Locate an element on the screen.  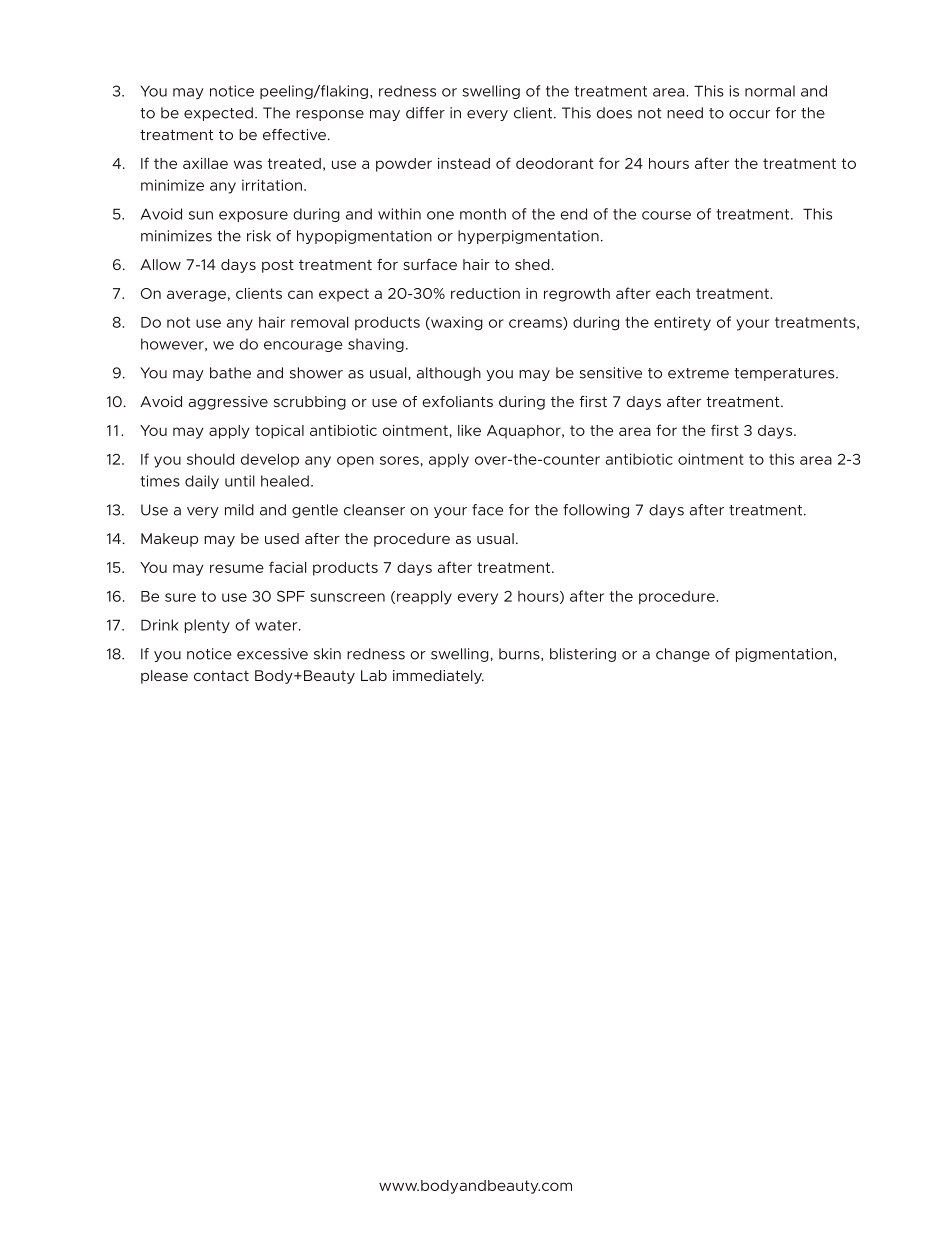
each is located at coordinates (673, 293).
